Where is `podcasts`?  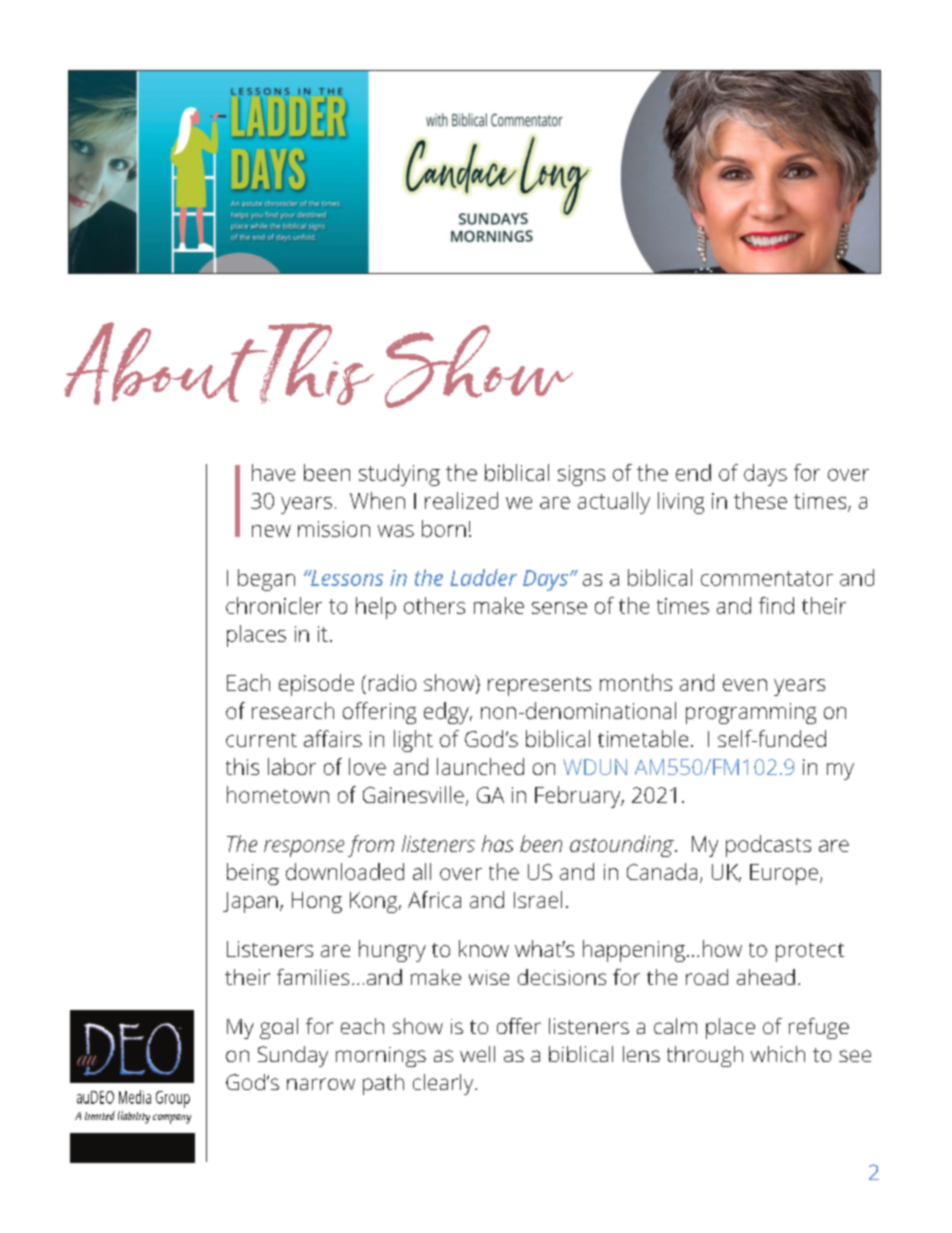
podcasts is located at coordinates (768, 846).
